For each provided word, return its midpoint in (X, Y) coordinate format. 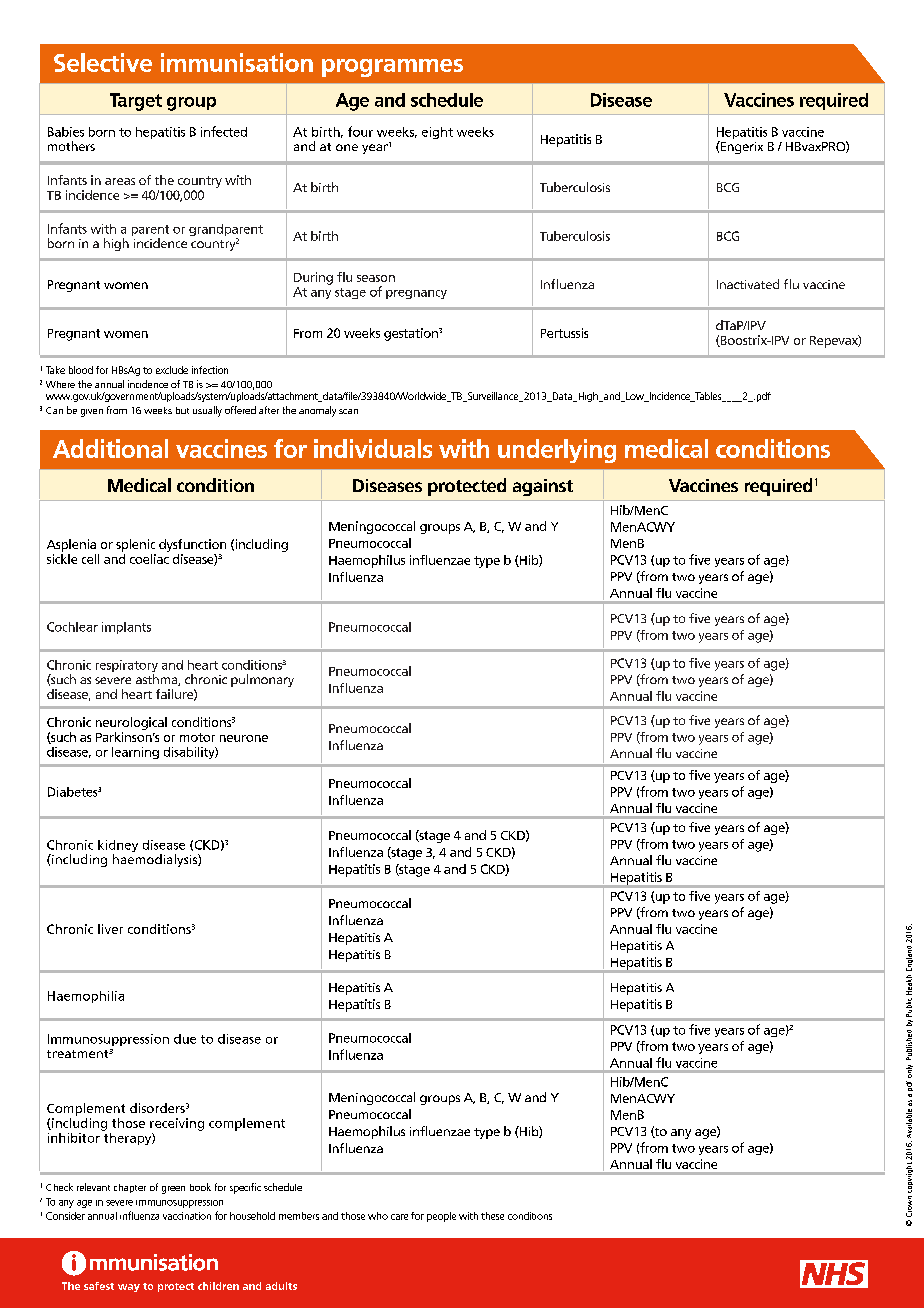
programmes (392, 68)
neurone (244, 738)
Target (136, 102)
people (441, 1217)
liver (110, 929)
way (129, 1288)
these (492, 1216)
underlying (557, 451)
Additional (110, 448)
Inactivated (748, 284)
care (399, 1217)
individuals (373, 448)
